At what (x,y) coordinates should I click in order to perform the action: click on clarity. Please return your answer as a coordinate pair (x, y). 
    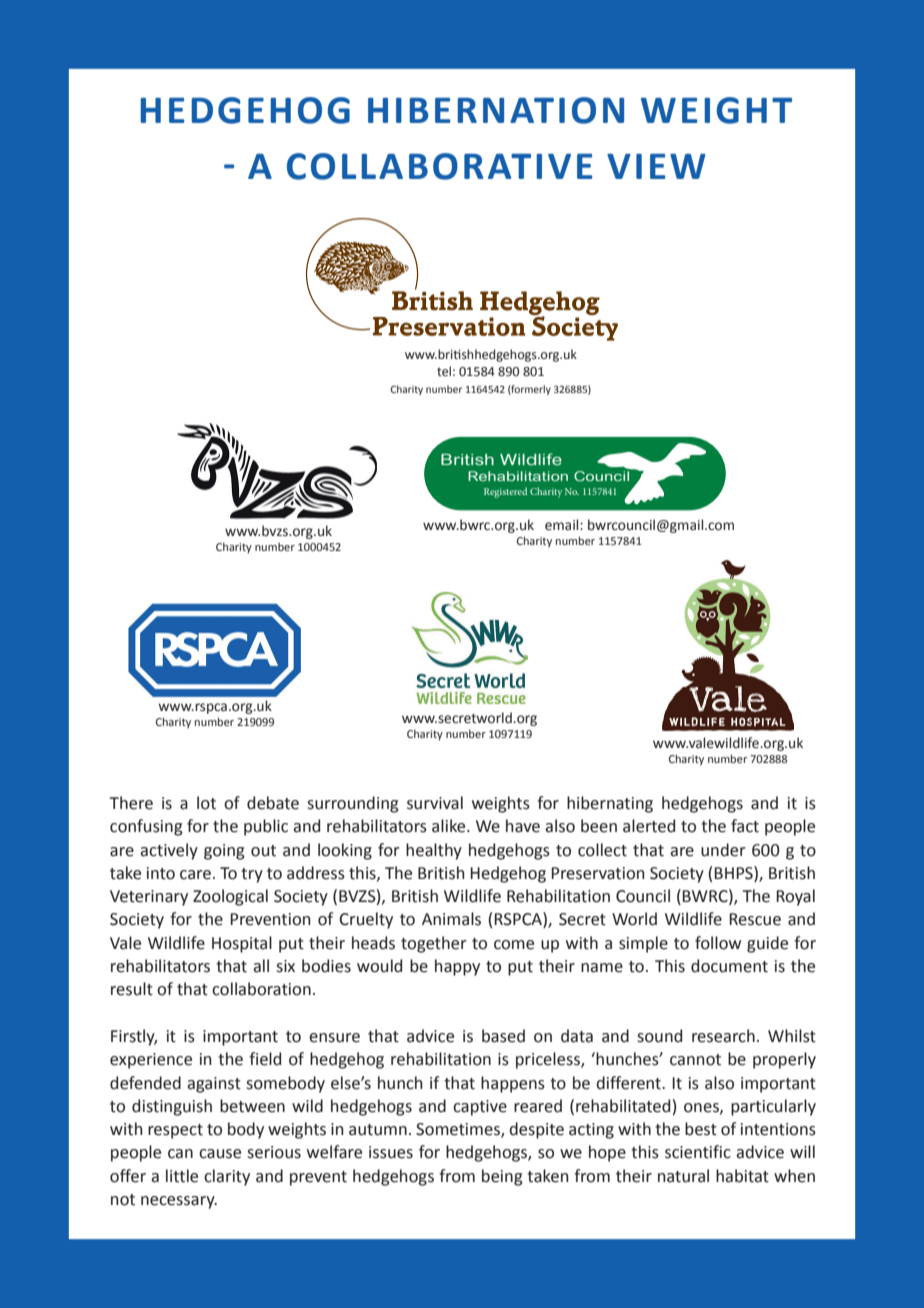
    Looking at the image, I should click on (227, 1177).
